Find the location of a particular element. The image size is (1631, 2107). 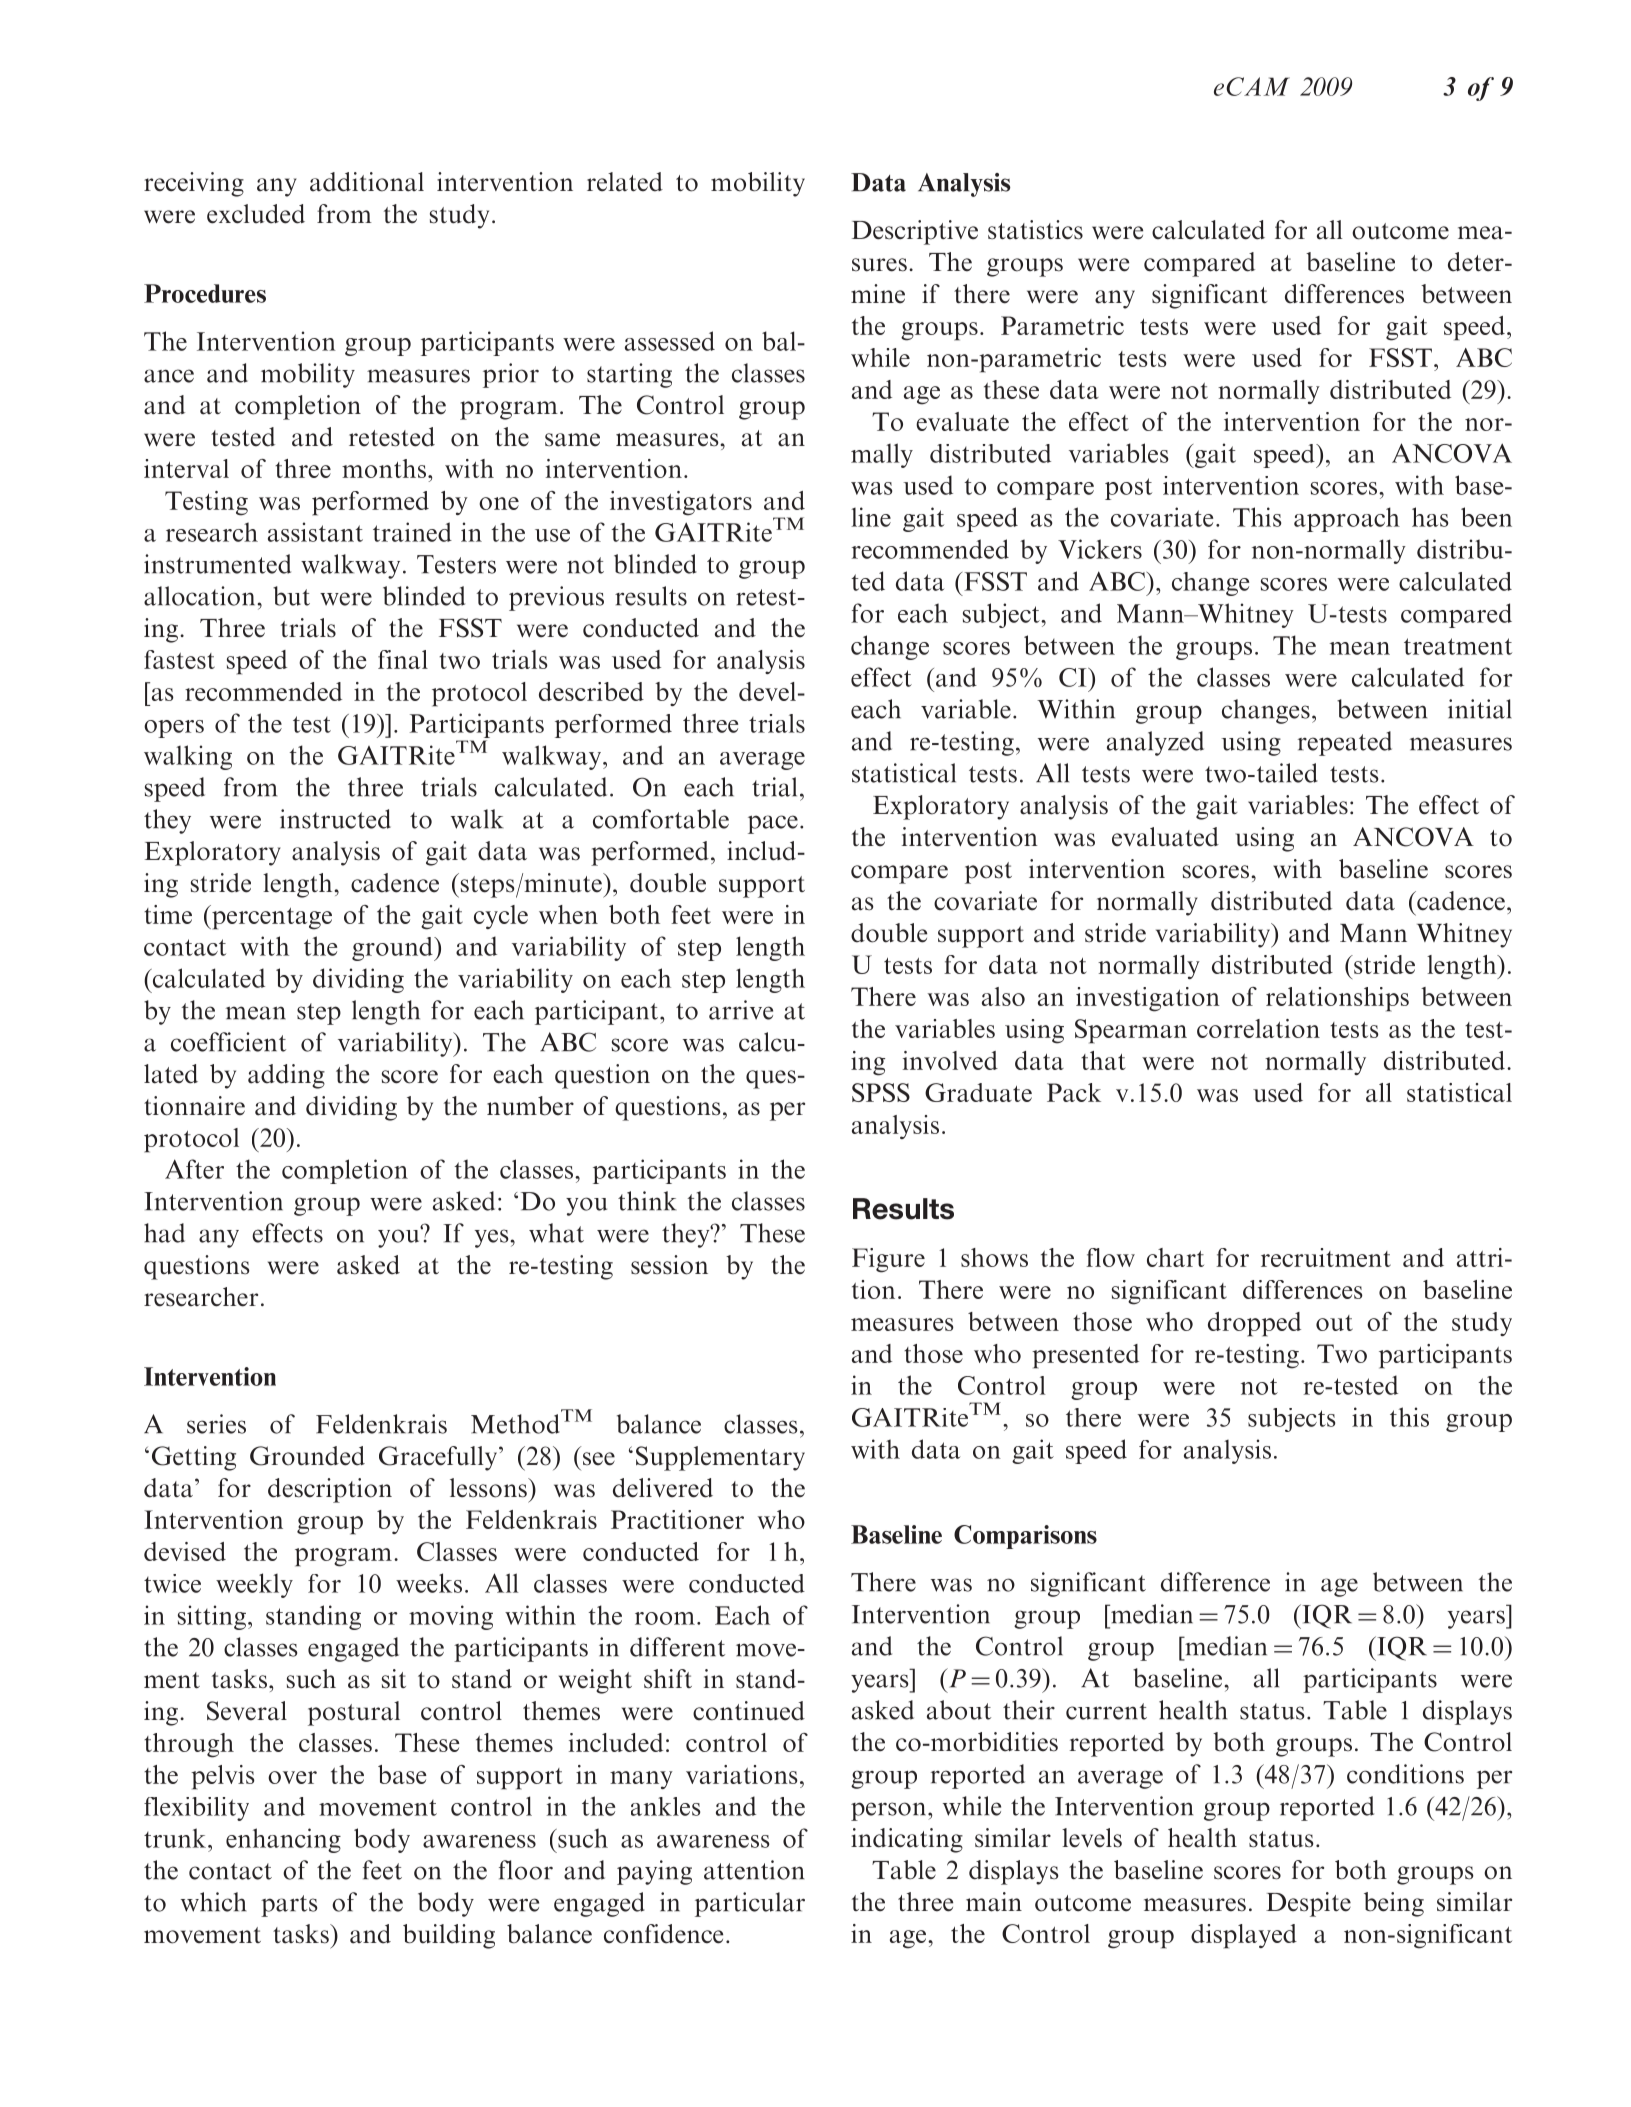

Descriptive is located at coordinates (915, 232).
